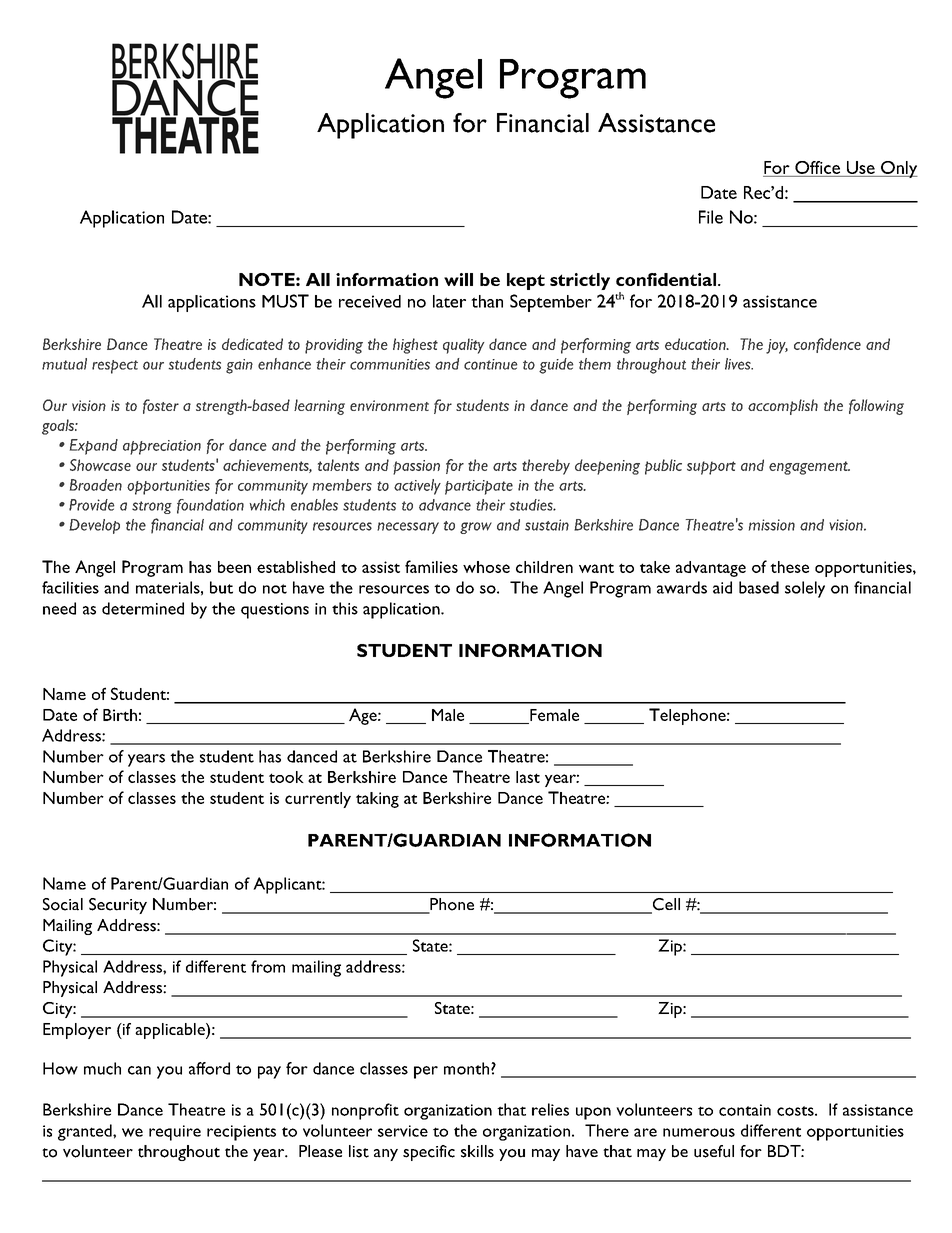  Describe the element at coordinates (477, 1151) in the screenshot. I see `skills` at that location.
